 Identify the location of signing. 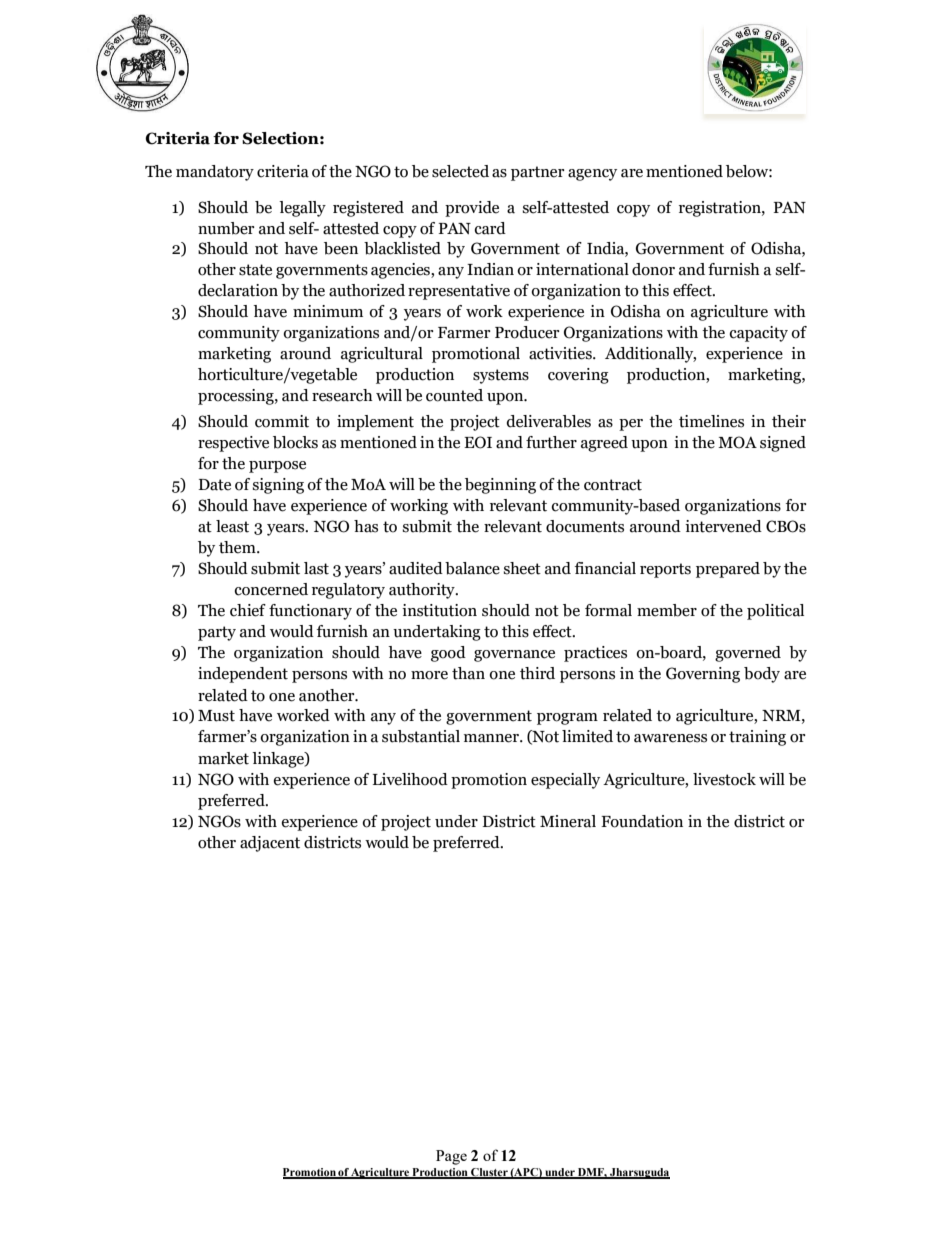
(278, 486).
